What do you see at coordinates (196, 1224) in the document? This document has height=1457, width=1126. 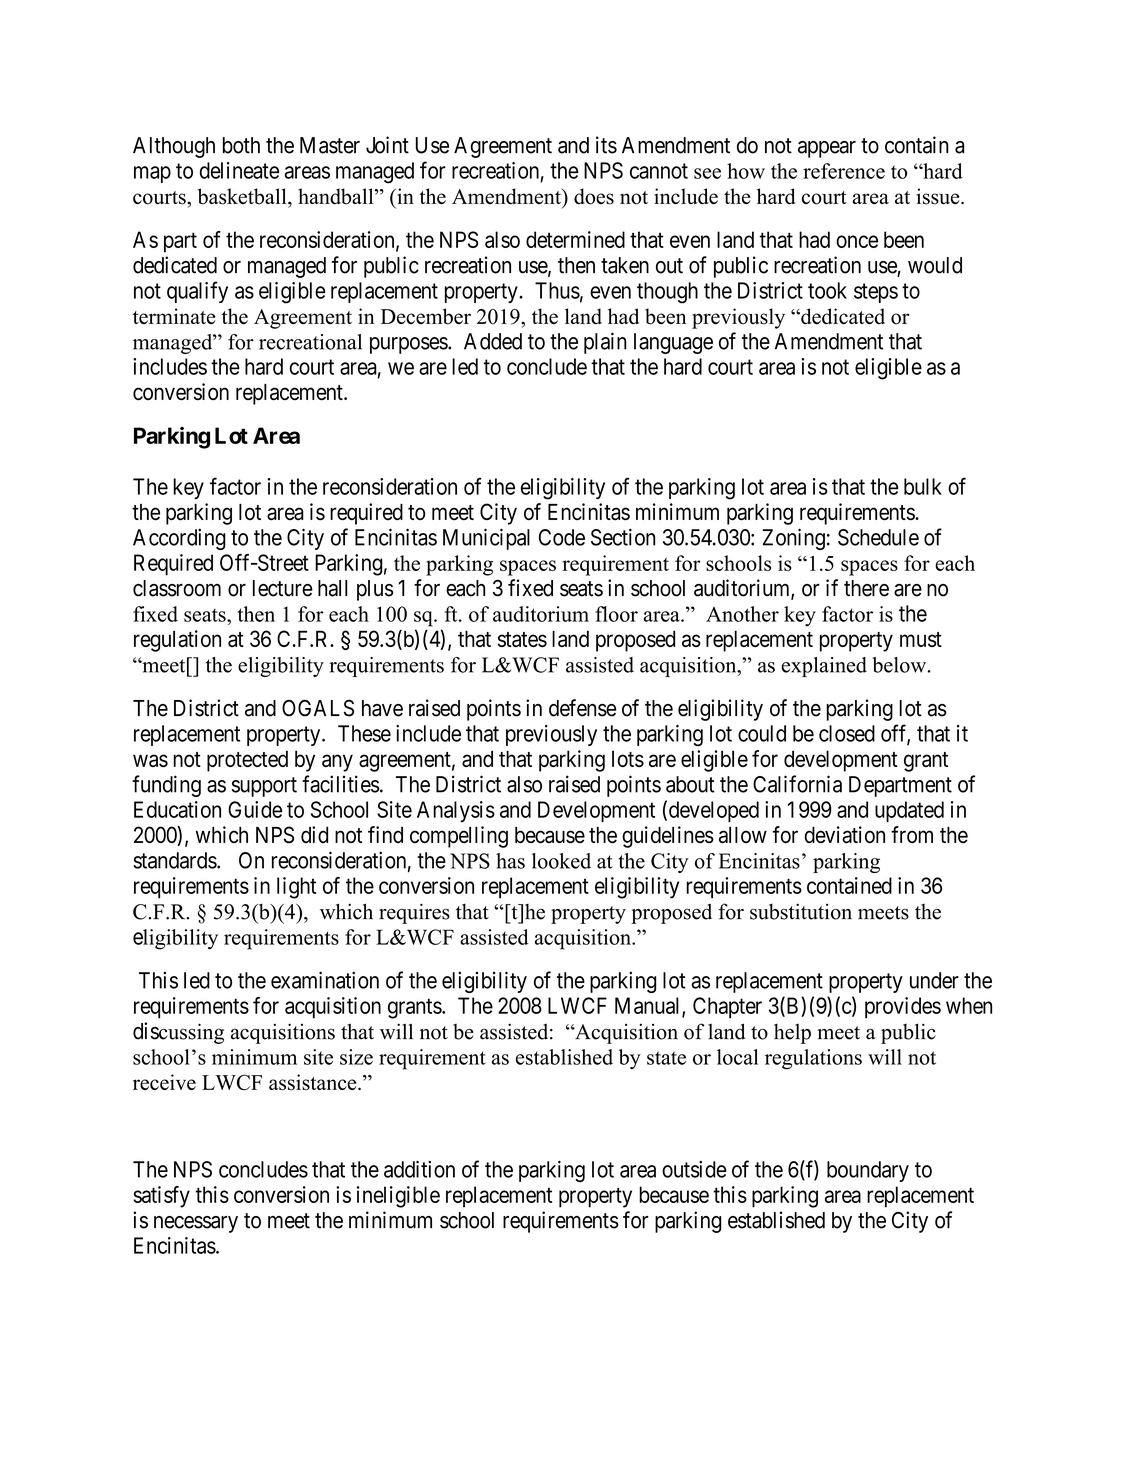 I see `necessary` at bounding box center [196, 1224].
